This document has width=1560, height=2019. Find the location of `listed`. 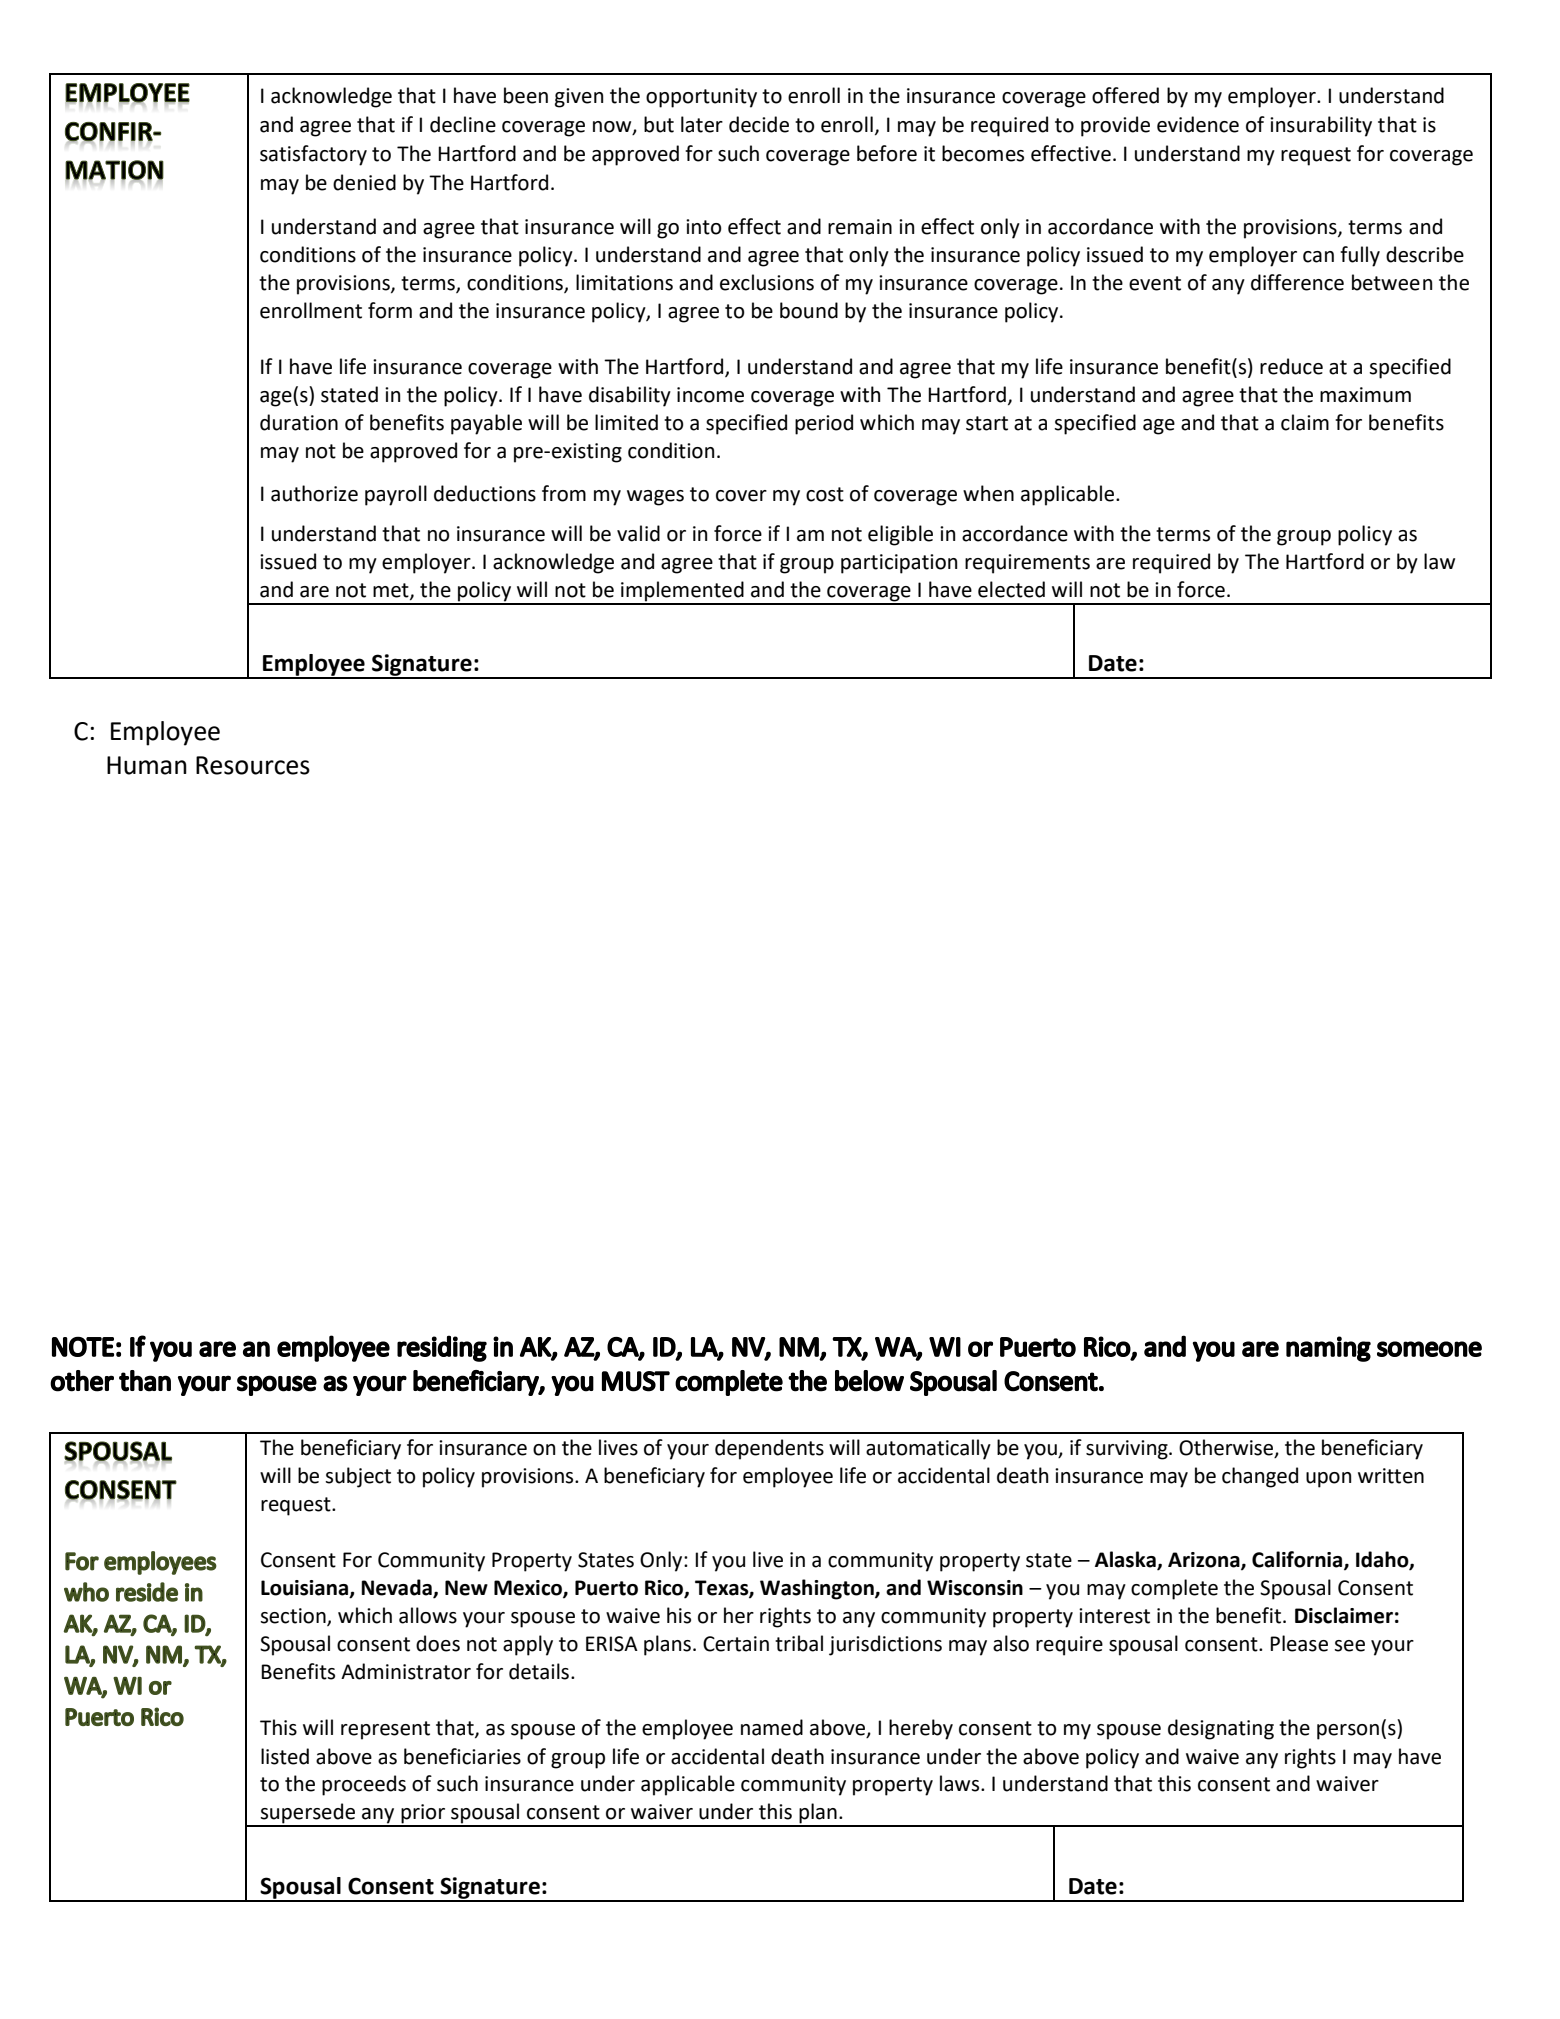

listed is located at coordinates (285, 1756).
